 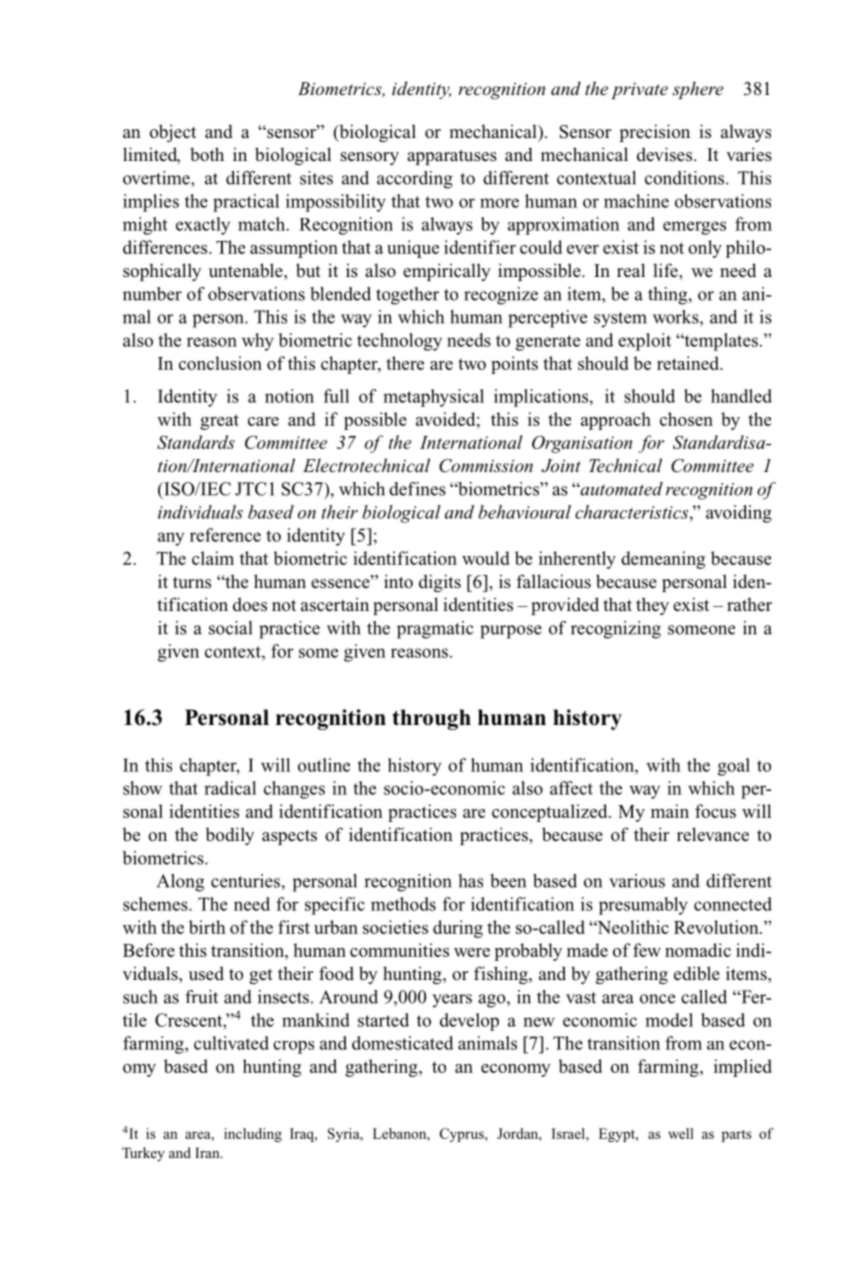 What do you see at coordinates (452, 157) in the screenshot?
I see `apparatuses` at bounding box center [452, 157].
